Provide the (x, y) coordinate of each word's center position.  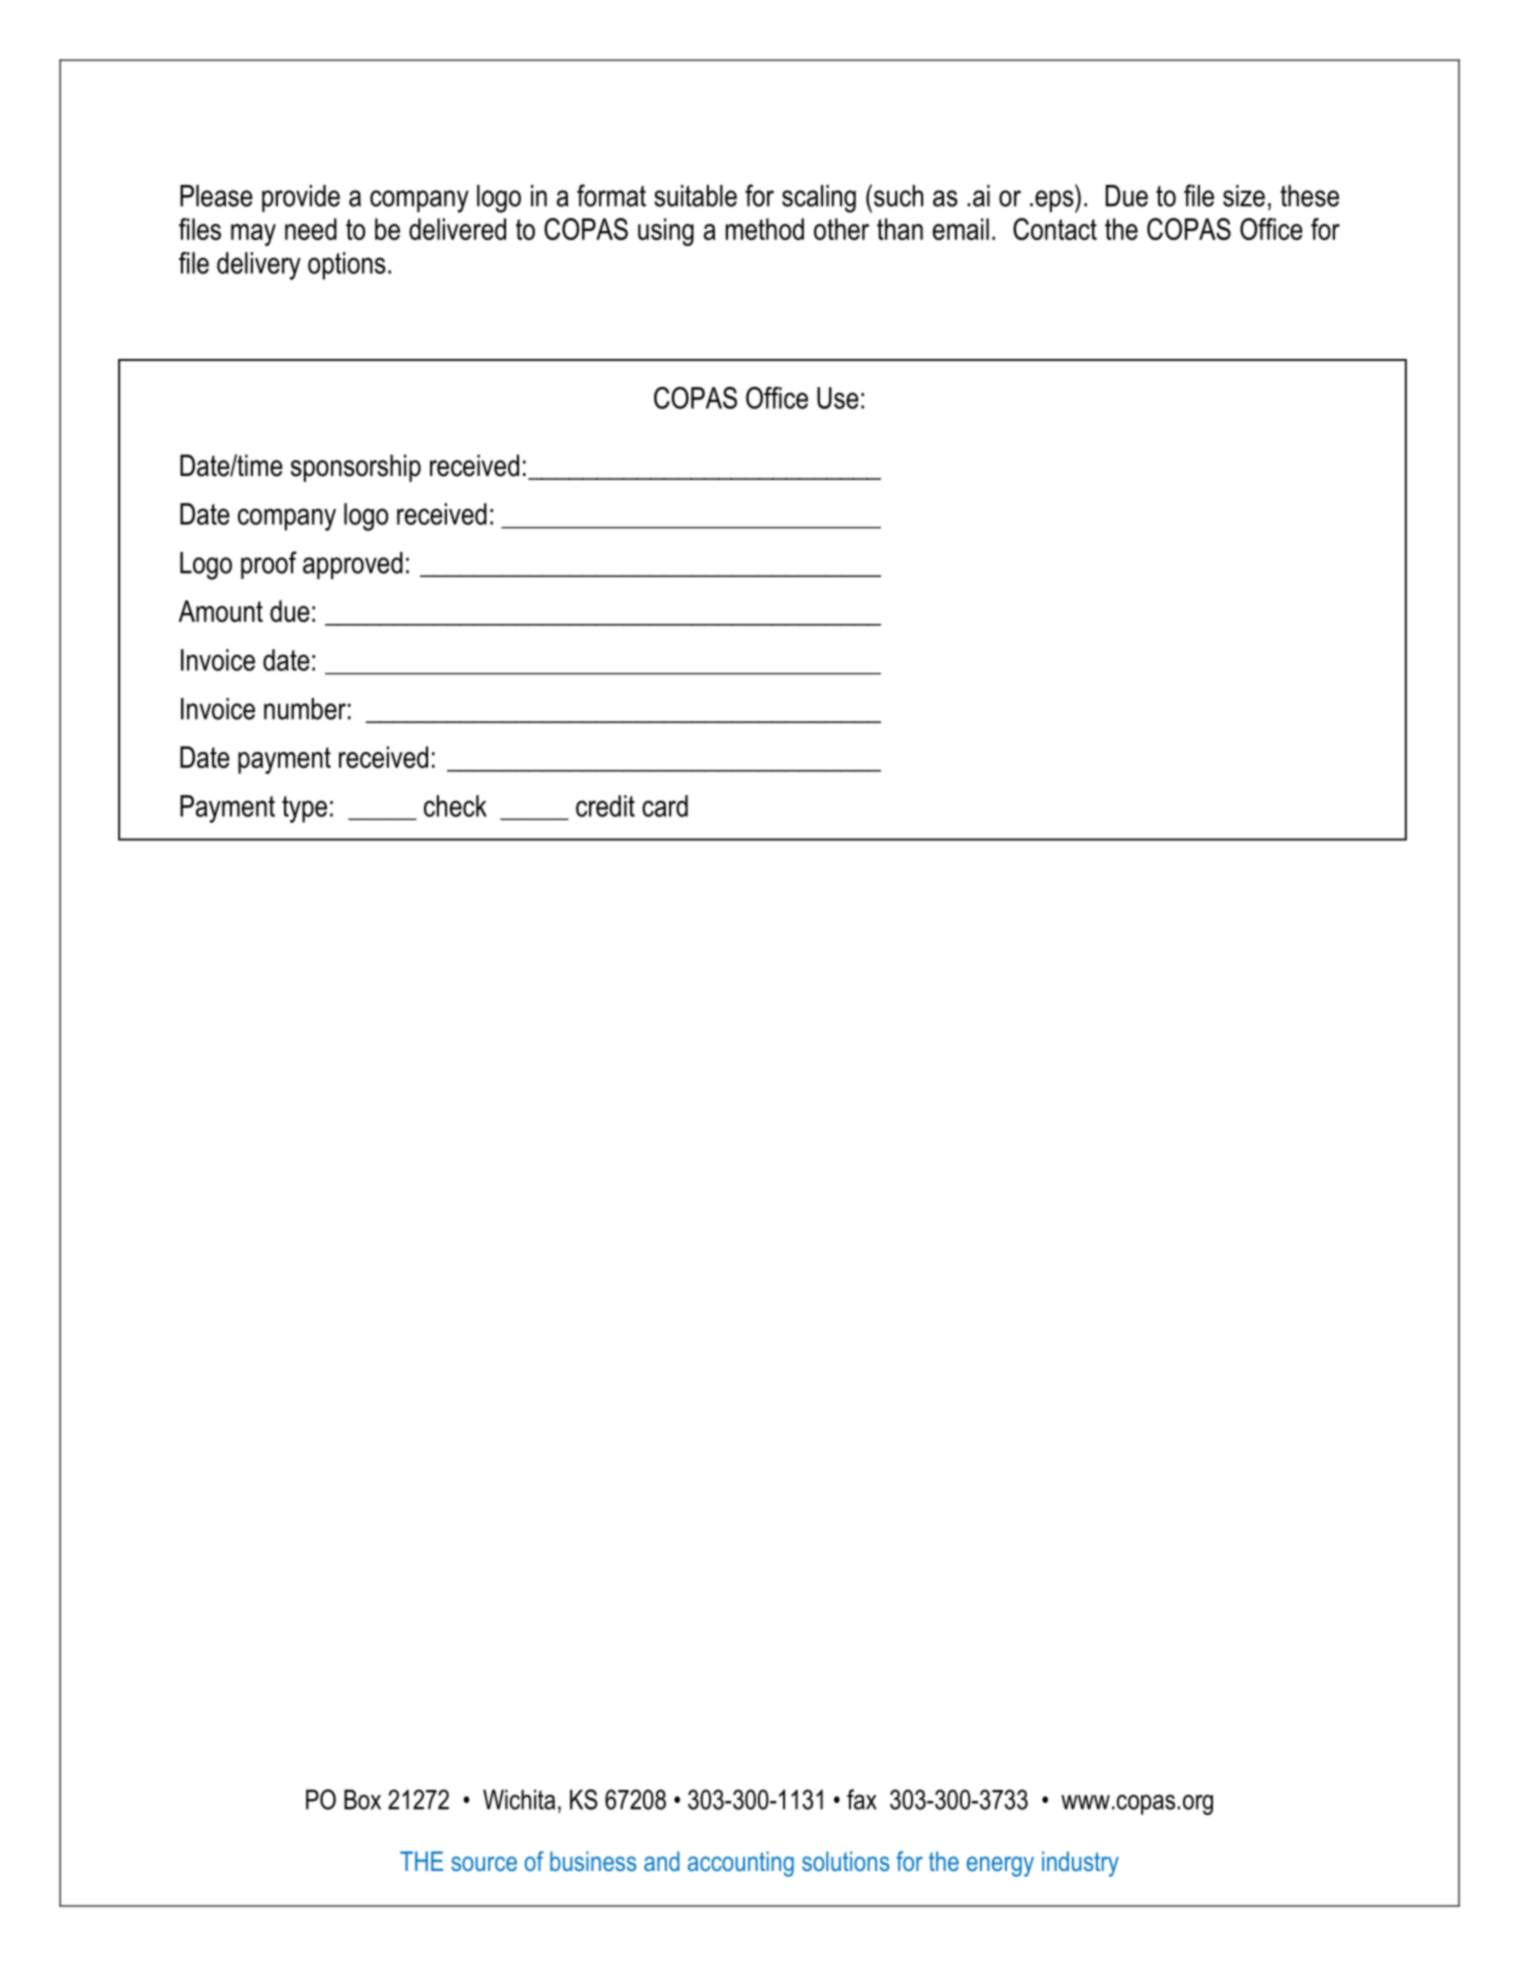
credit (605, 806)
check (455, 806)
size (1244, 196)
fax (862, 1799)
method (765, 229)
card (665, 806)
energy (1000, 1866)
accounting (741, 1864)
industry (1080, 1864)
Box (362, 1799)
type (304, 809)
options (347, 266)
